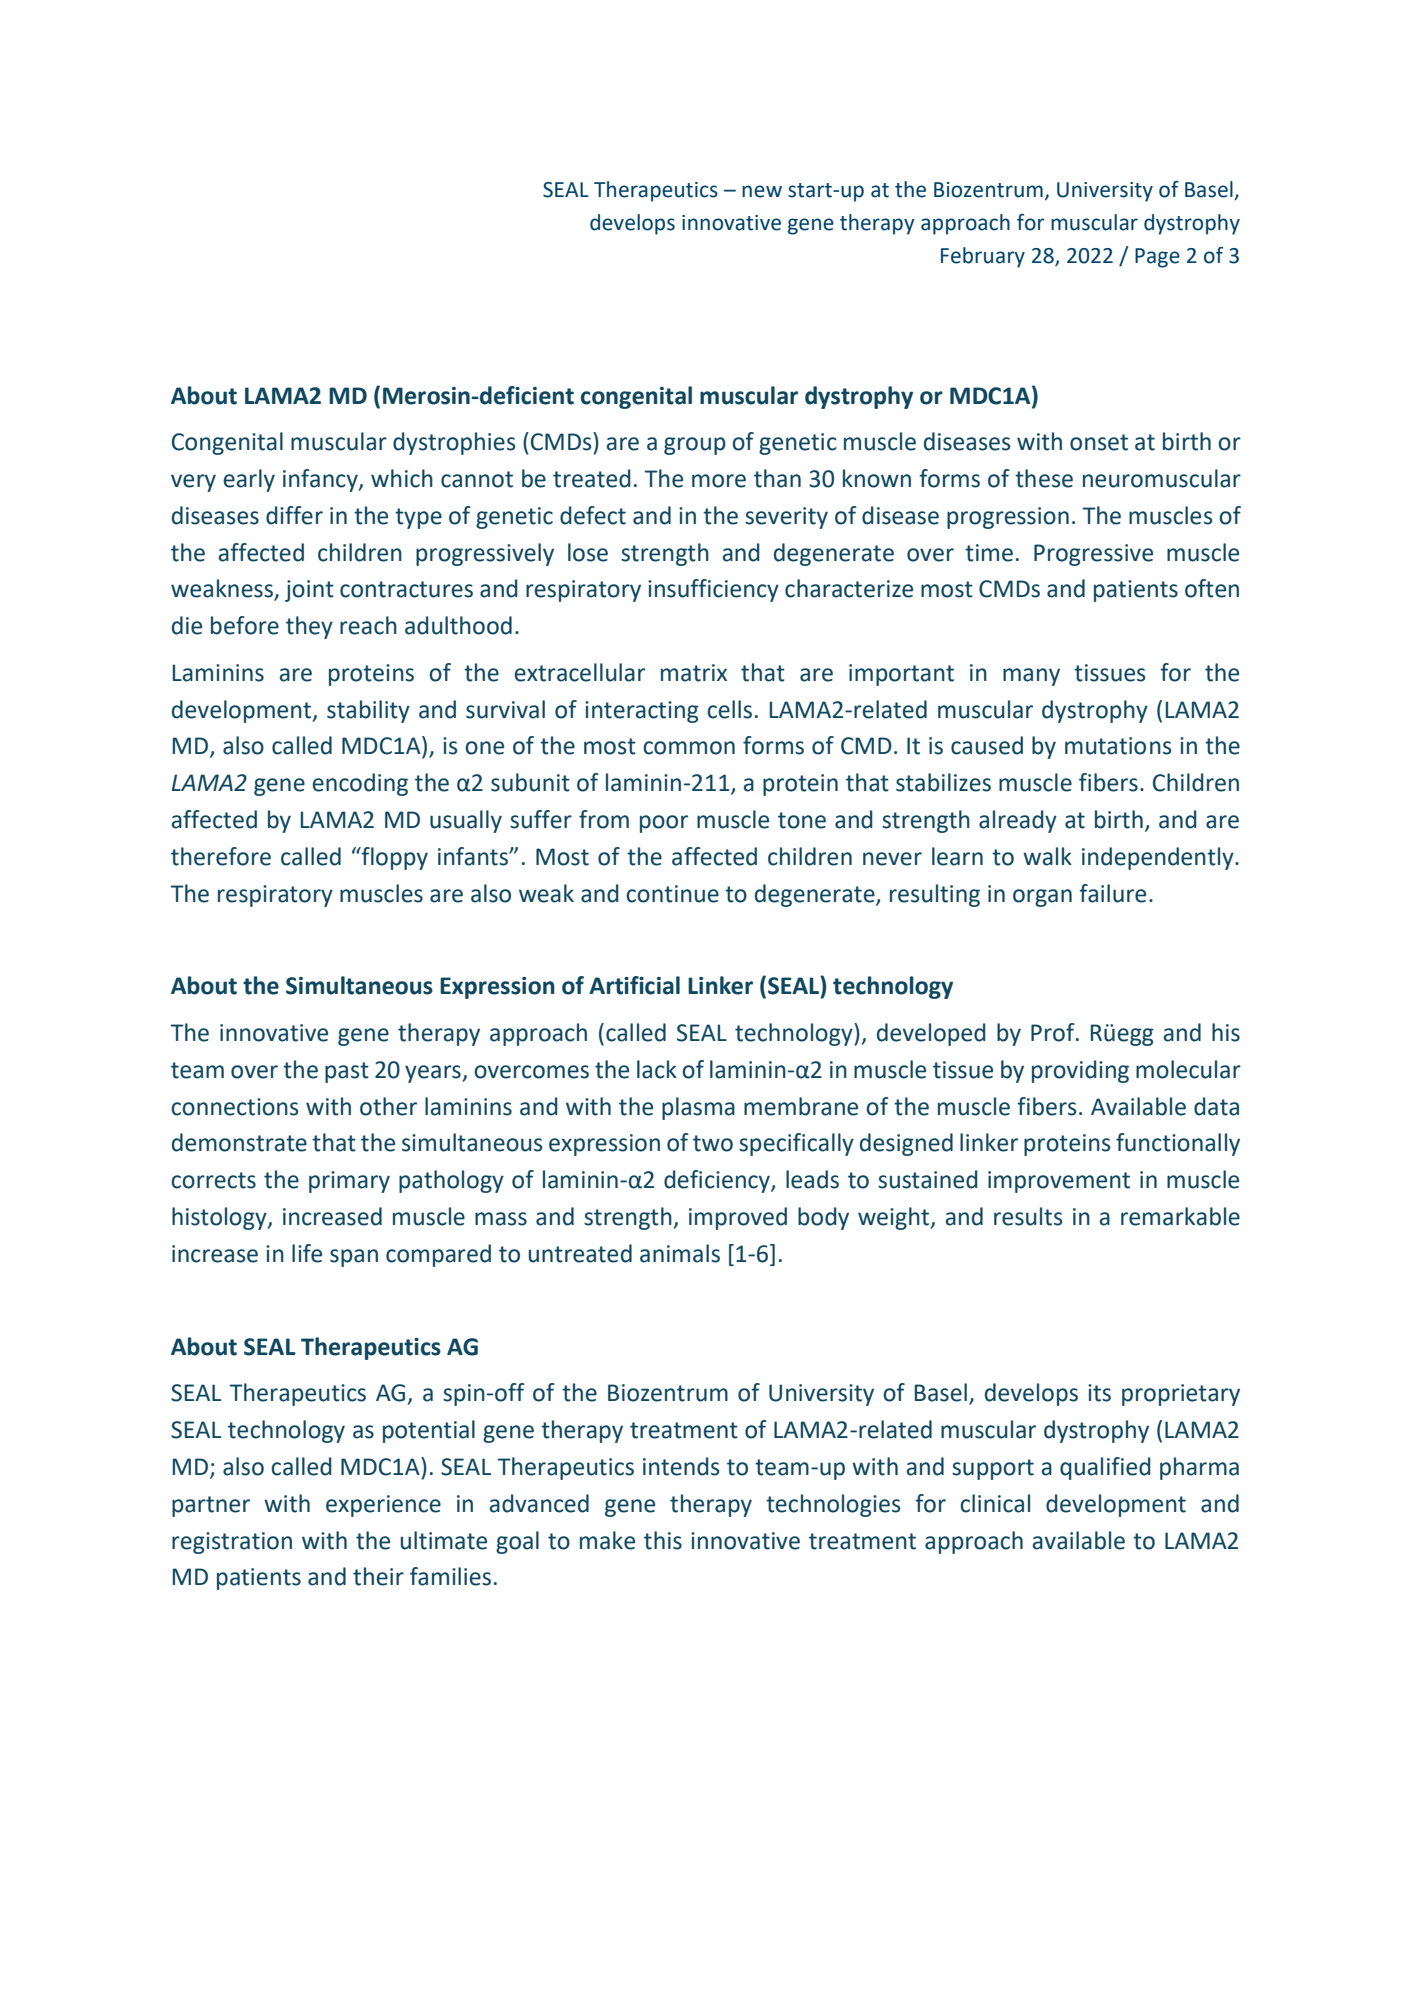 This screenshot has height=1995, width=1411. I want to click on Page, so click(1157, 258).
